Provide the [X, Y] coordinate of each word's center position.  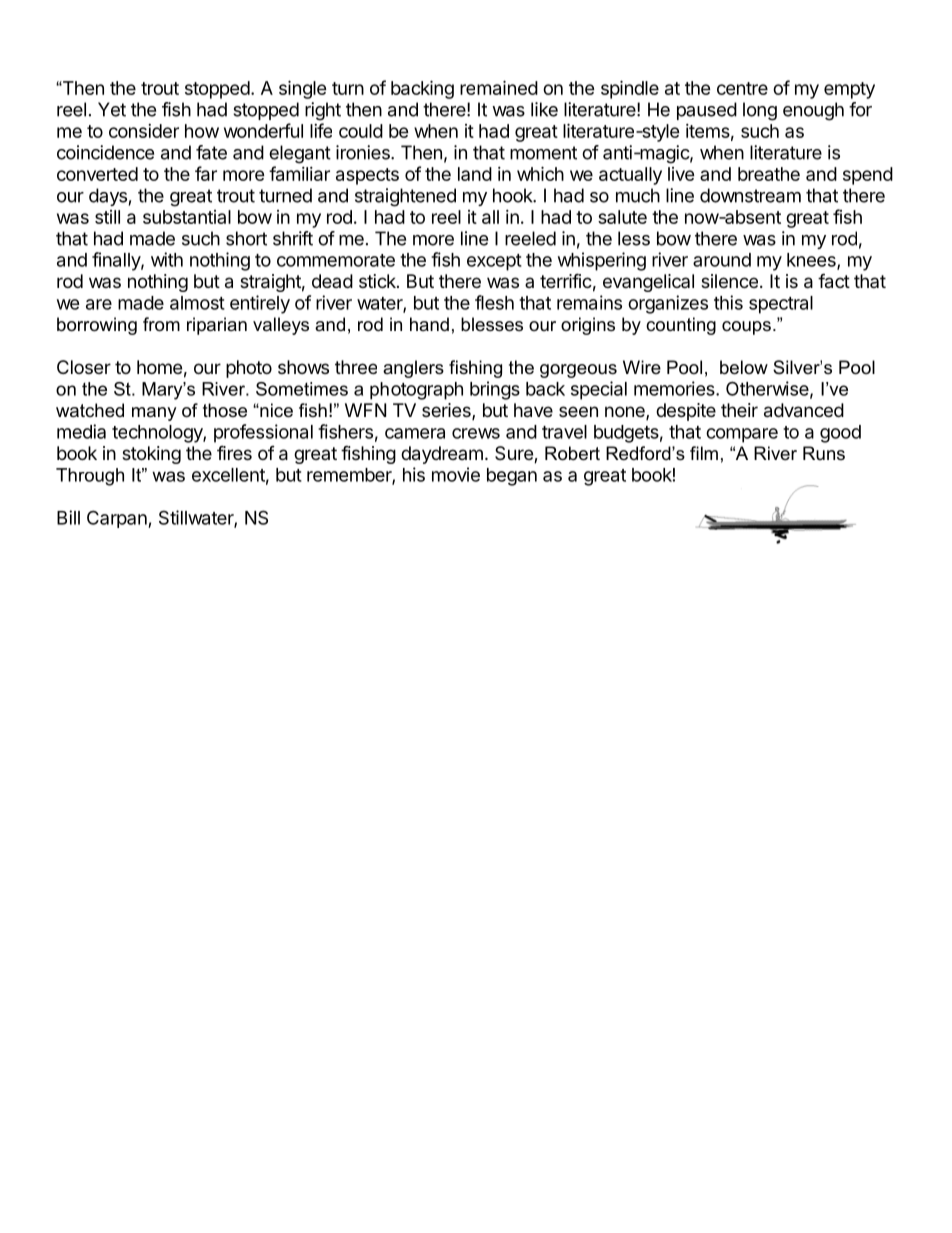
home [159, 367]
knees [812, 261]
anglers [413, 369]
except [494, 262]
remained [499, 87]
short [246, 238]
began [512, 477]
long [760, 111]
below [744, 367]
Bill [68, 517]
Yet [112, 109]
